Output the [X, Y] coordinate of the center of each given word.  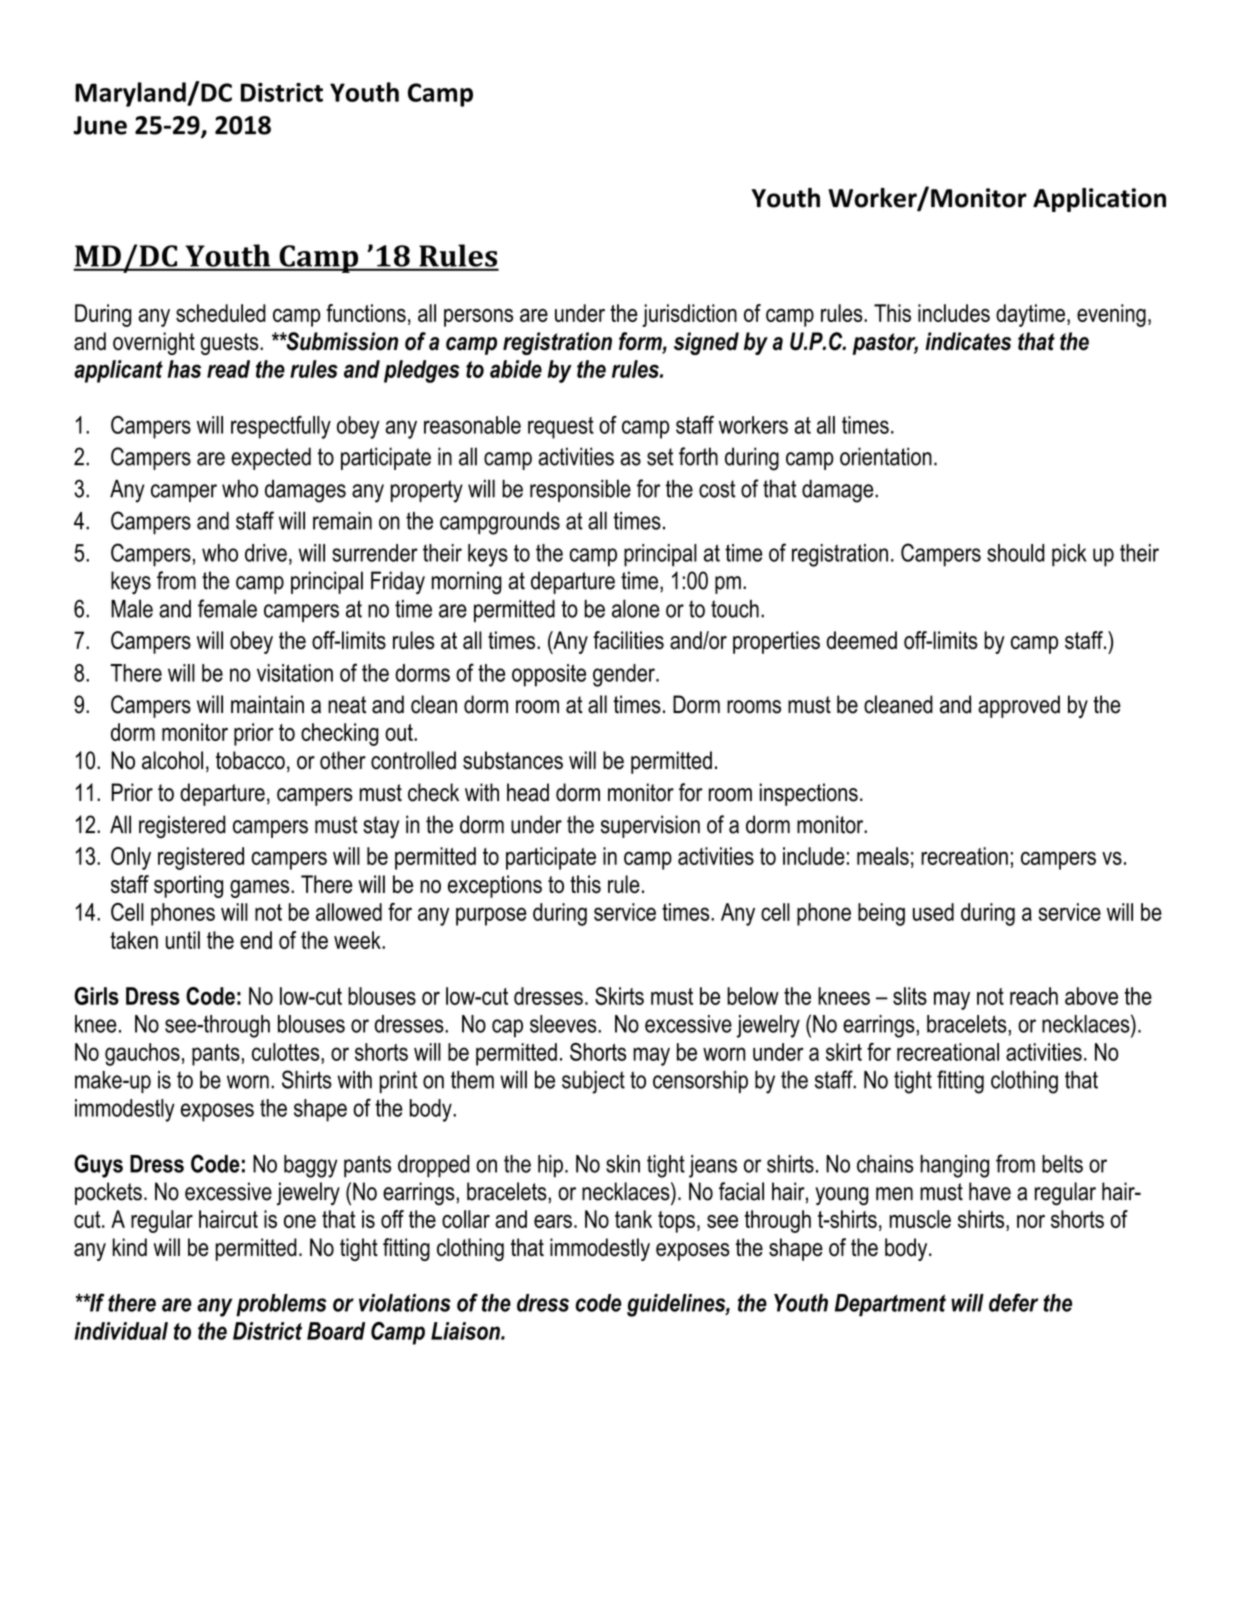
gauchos [142, 1054]
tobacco [250, 760]
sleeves [564, 1024]
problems [281, 1305]
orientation [886, 456]
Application [1099, 200]
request [561, 428]
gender [625, 675]
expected [271, 458]
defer [1013, 1302]
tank [633, 1219]
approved [1019, 706]
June [100, 125]
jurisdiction [689, 315]
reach [1034, 996]
